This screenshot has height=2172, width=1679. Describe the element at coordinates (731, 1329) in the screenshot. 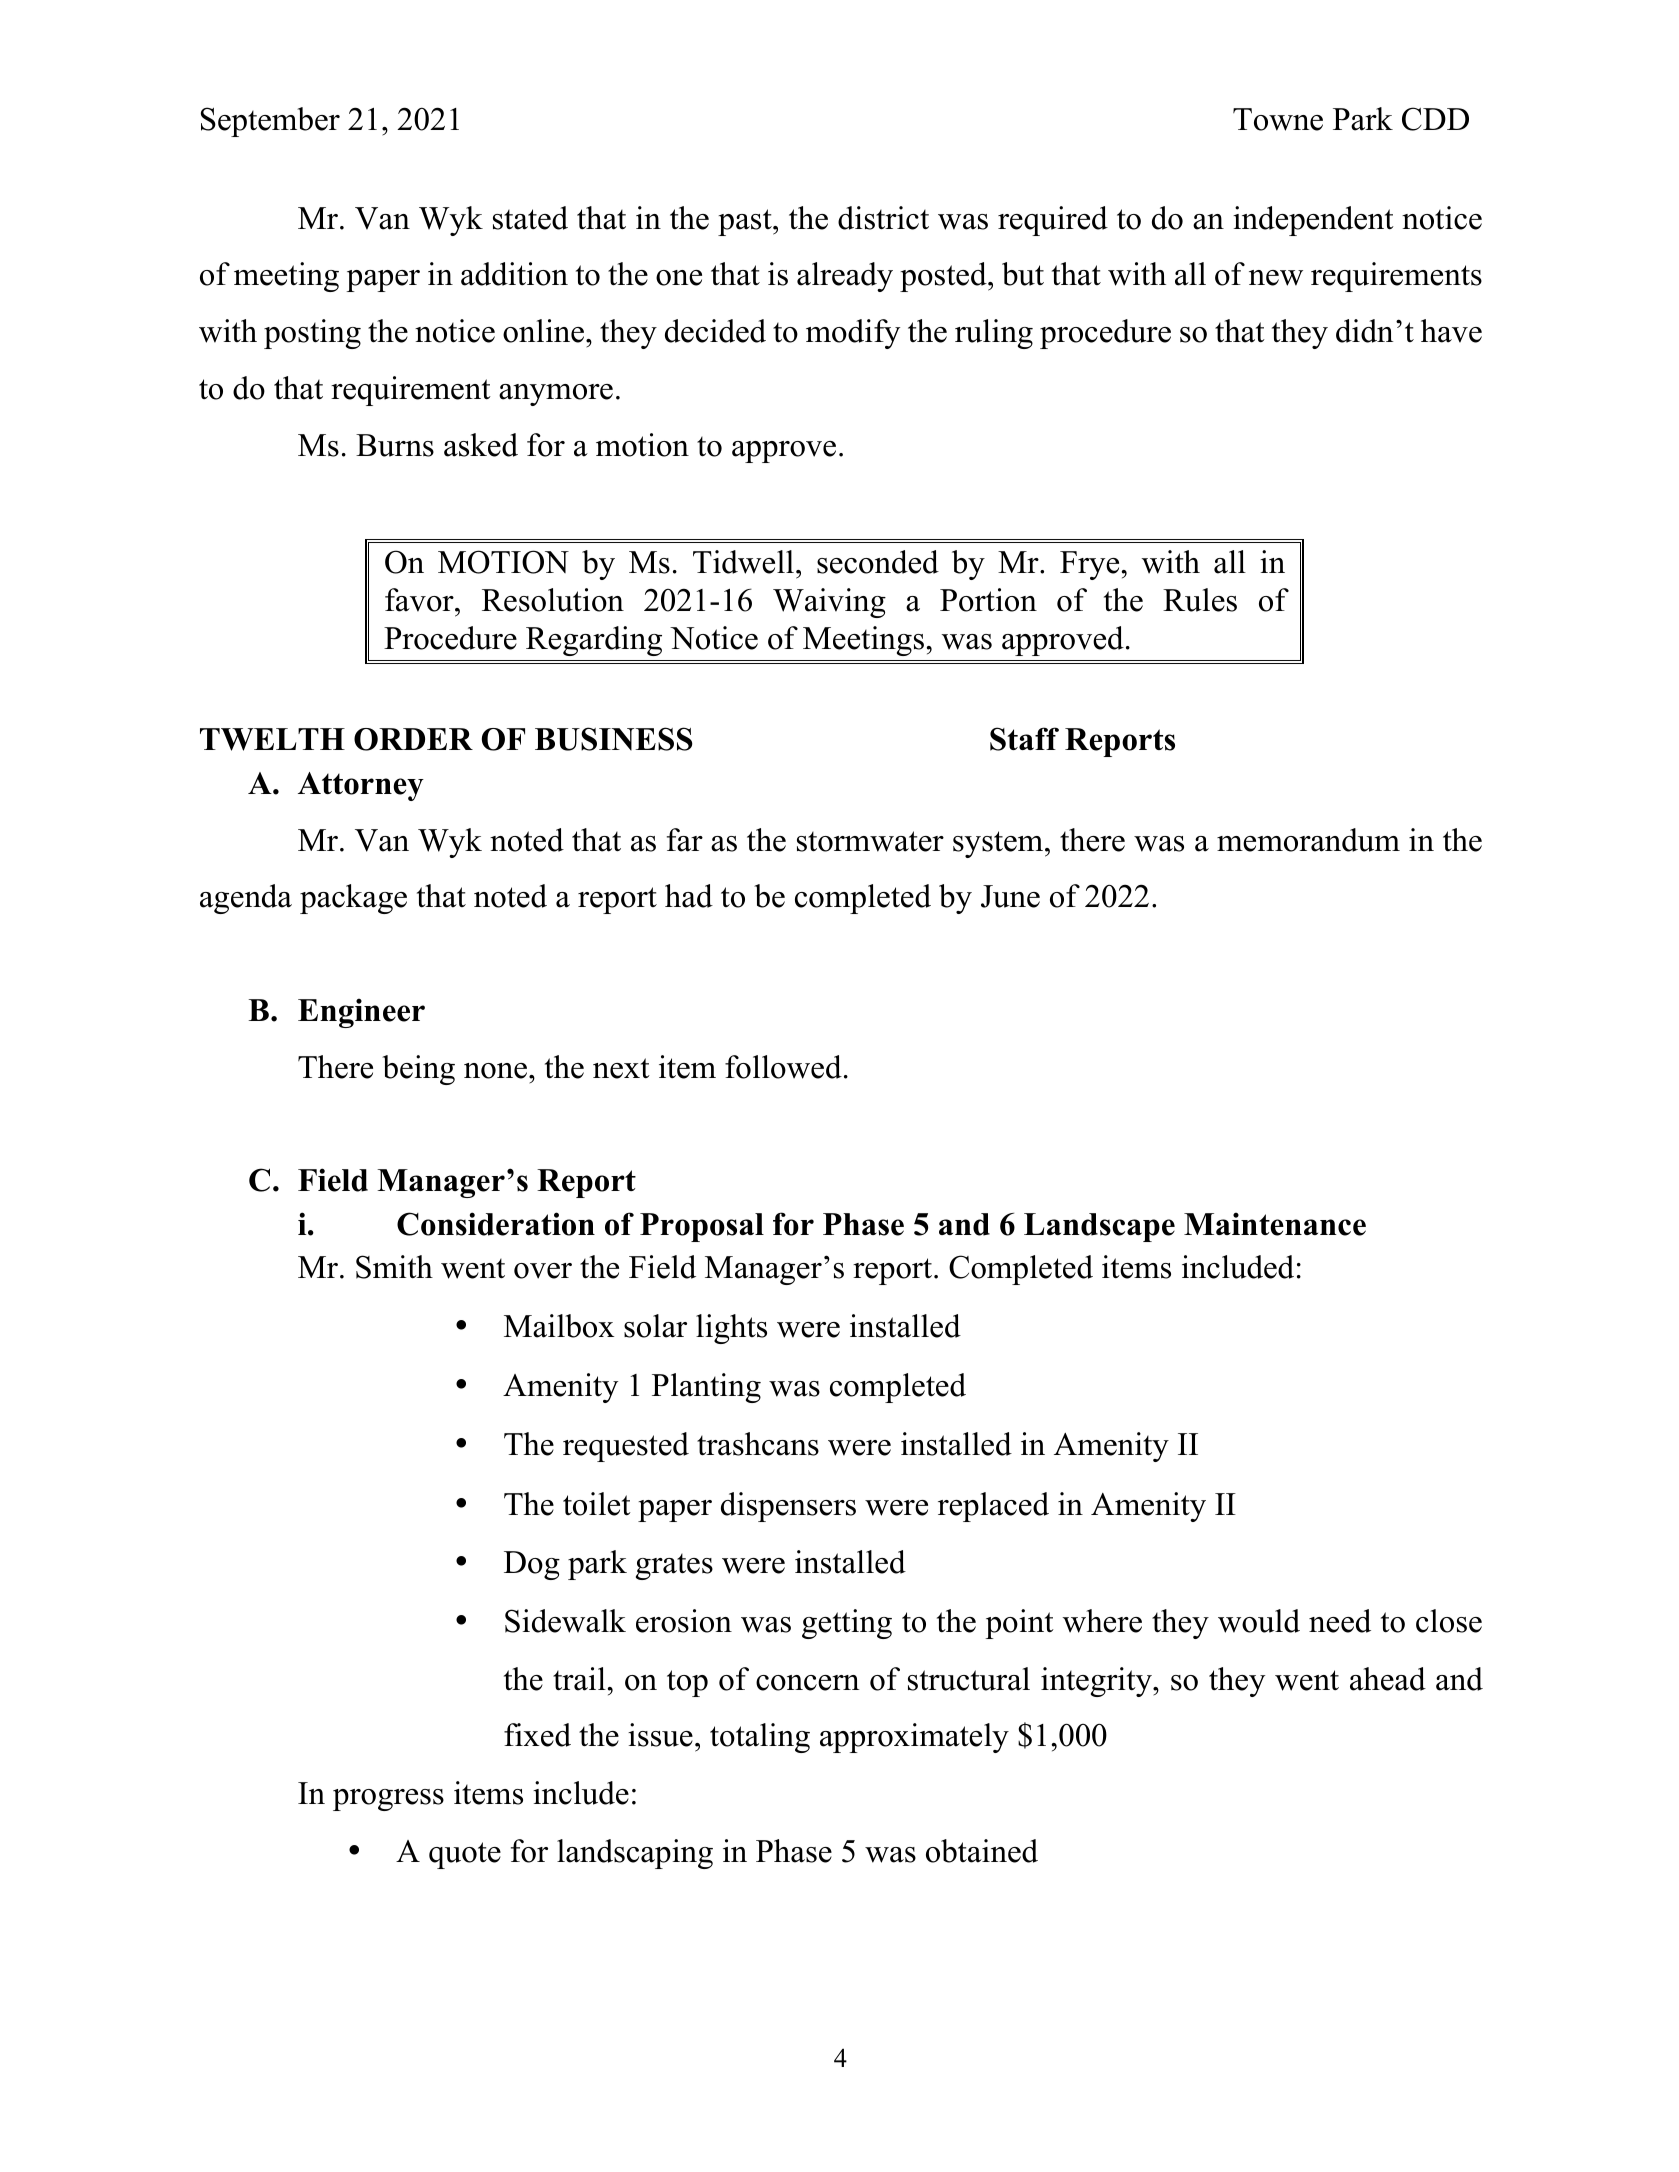

I see `lights` at that location.
